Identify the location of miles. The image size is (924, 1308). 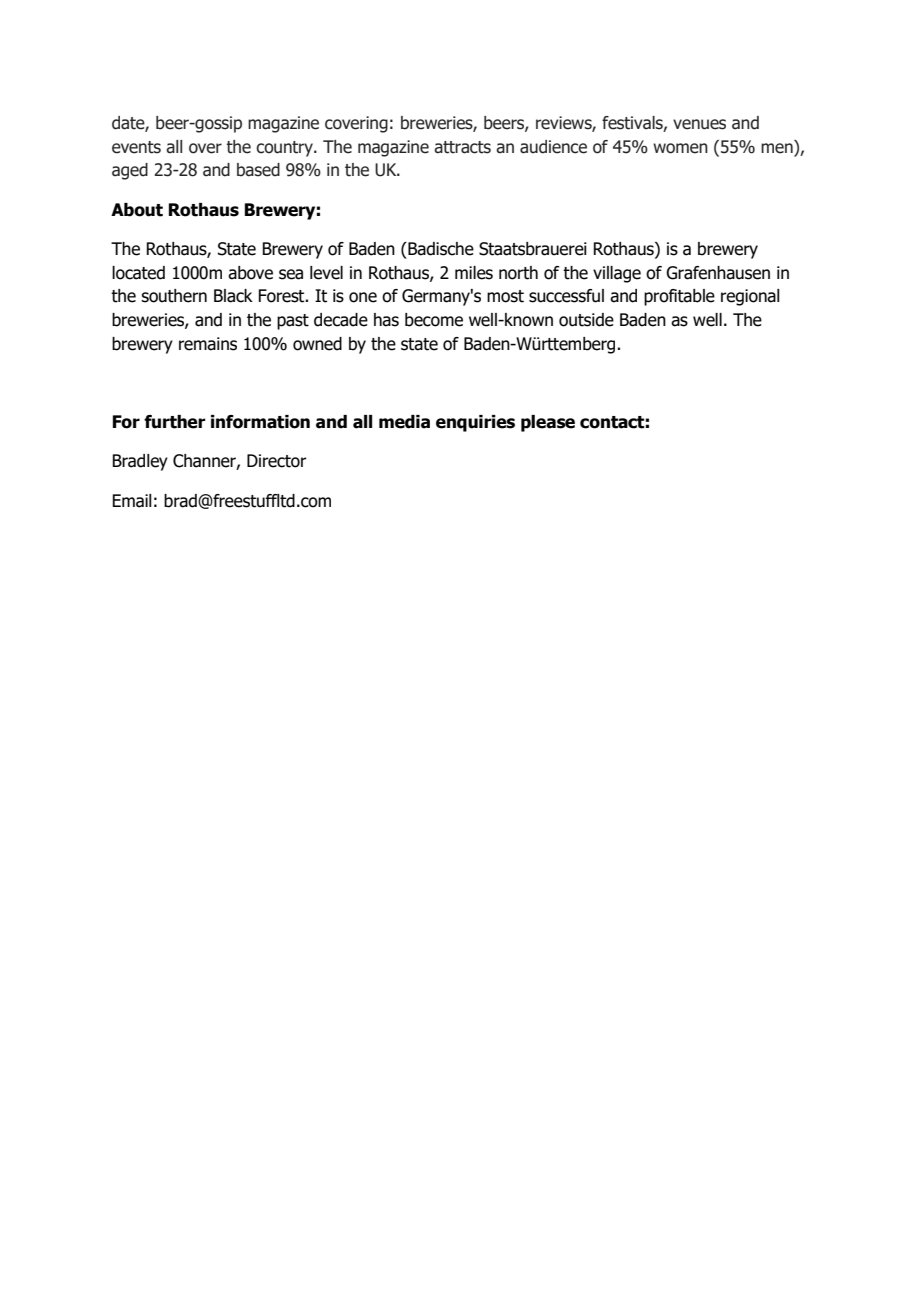
(474, 273).
